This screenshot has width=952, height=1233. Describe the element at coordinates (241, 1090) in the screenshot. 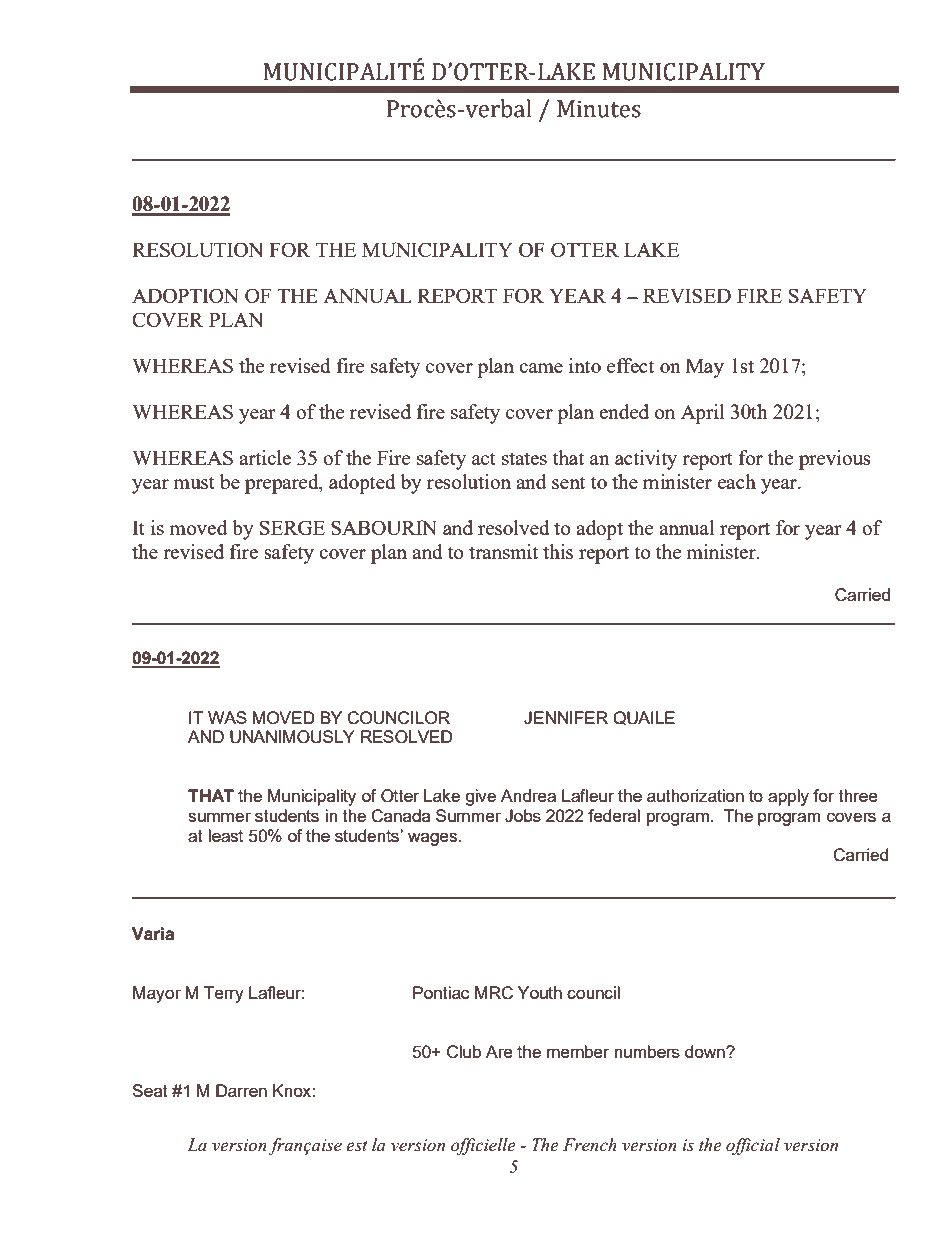

I see `Darren` at that location.
